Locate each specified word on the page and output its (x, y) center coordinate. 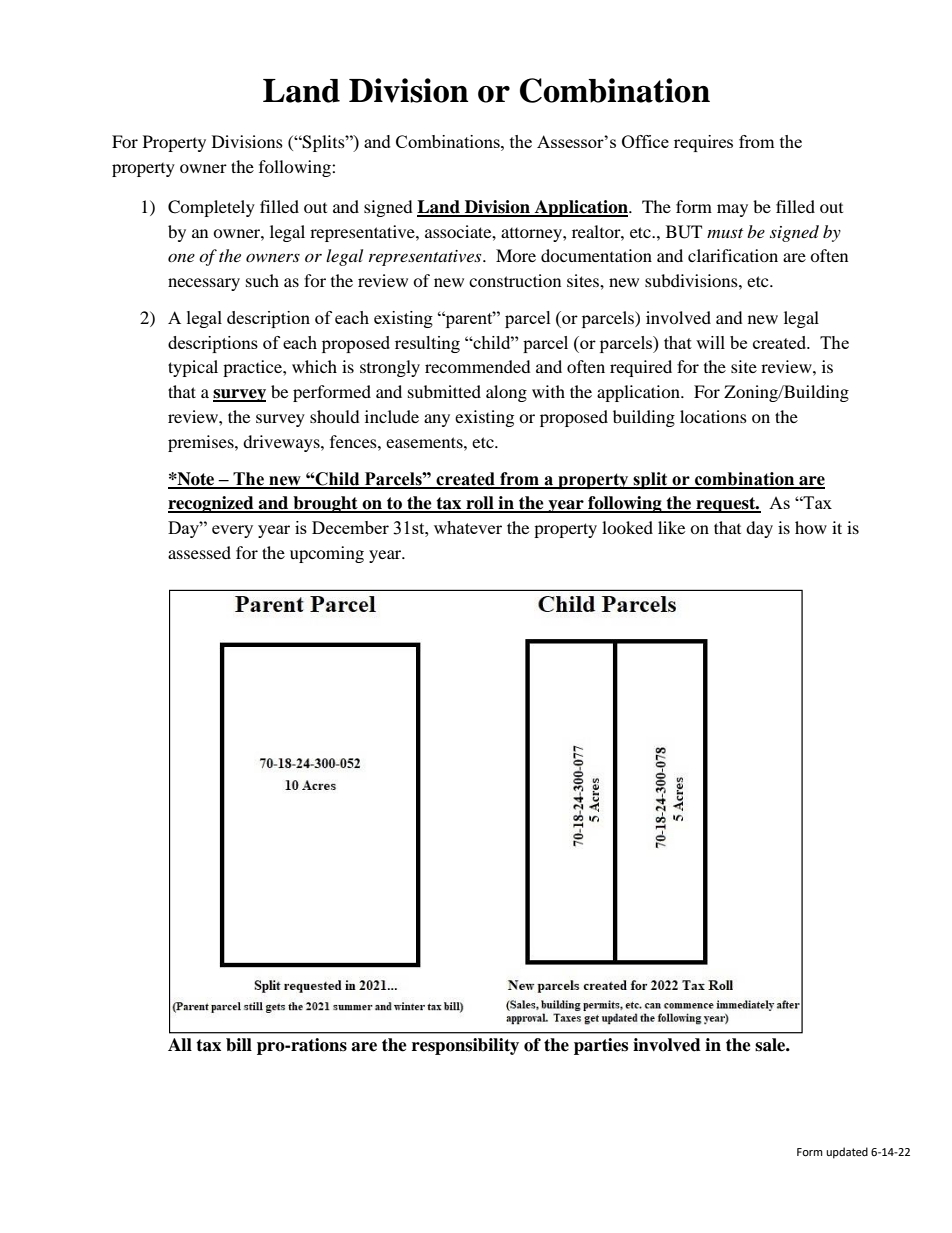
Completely (211, 208)
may (732, 210)
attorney (532, 235)
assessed (199, 552)
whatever (468, 527)
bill (239, 1045)
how (811, 527)
